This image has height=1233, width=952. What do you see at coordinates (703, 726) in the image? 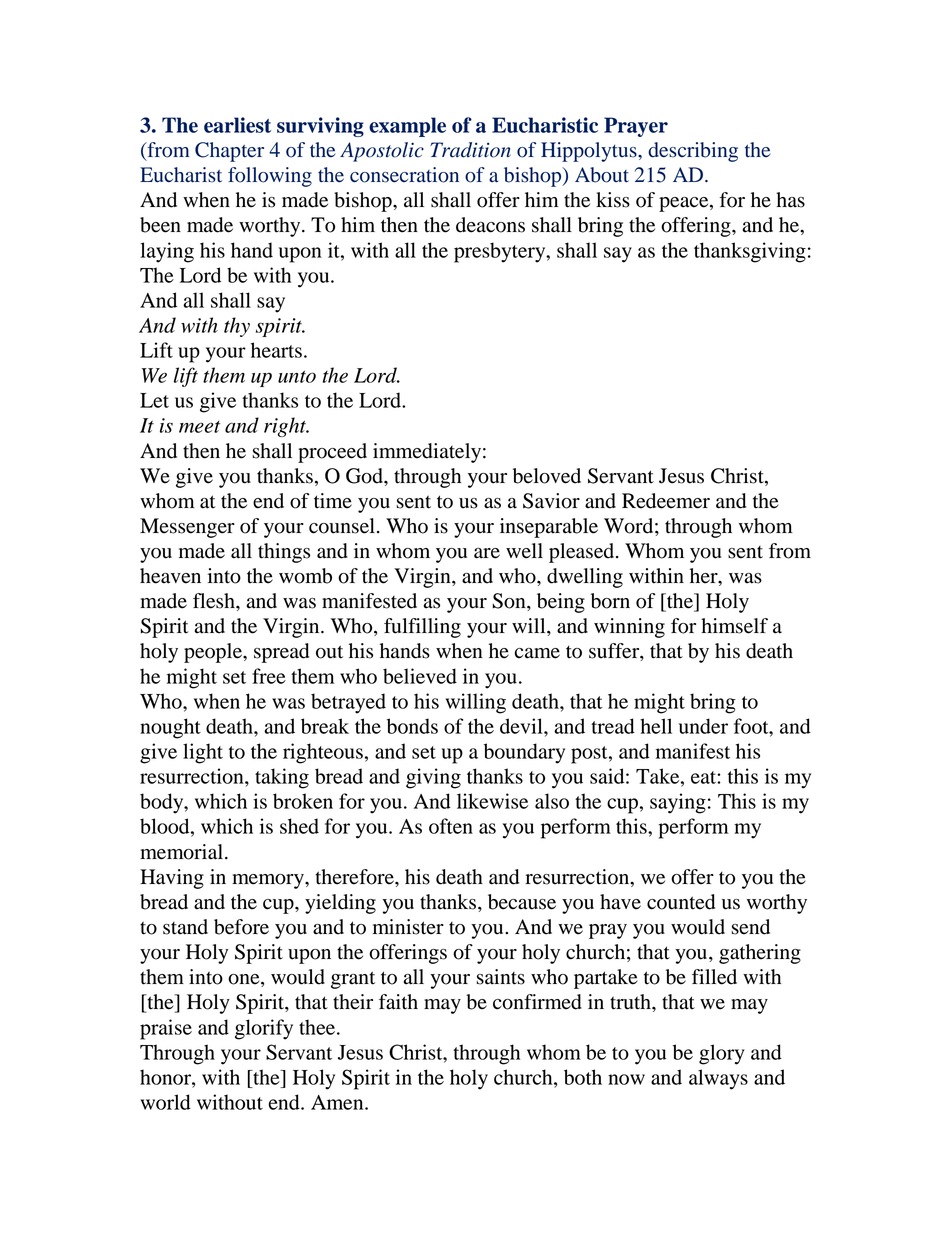
I see `under` at bounding box center [703, 726].
